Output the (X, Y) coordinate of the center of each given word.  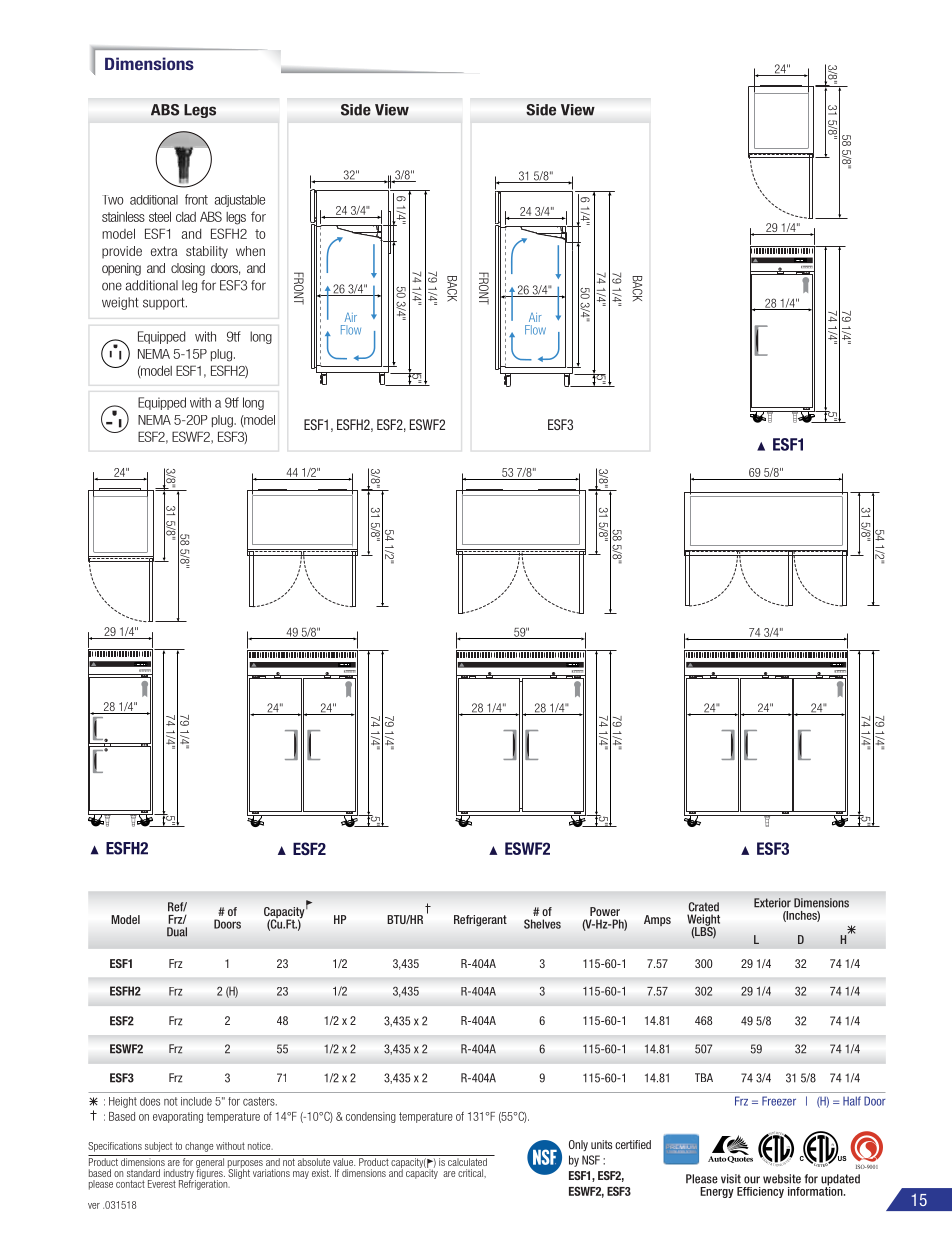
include (196, 1101)
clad (186, 217)
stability (207, 252)
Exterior (772, 903)
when (250, 251)
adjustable (239, 201)
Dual (177, 932)
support (165, 303)
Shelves (542, 924)
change (199, 1147)
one (112, 286)
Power (605, 911)
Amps (657, 920)
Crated (704, 907)
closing (188, 269)
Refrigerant (480, 921)
